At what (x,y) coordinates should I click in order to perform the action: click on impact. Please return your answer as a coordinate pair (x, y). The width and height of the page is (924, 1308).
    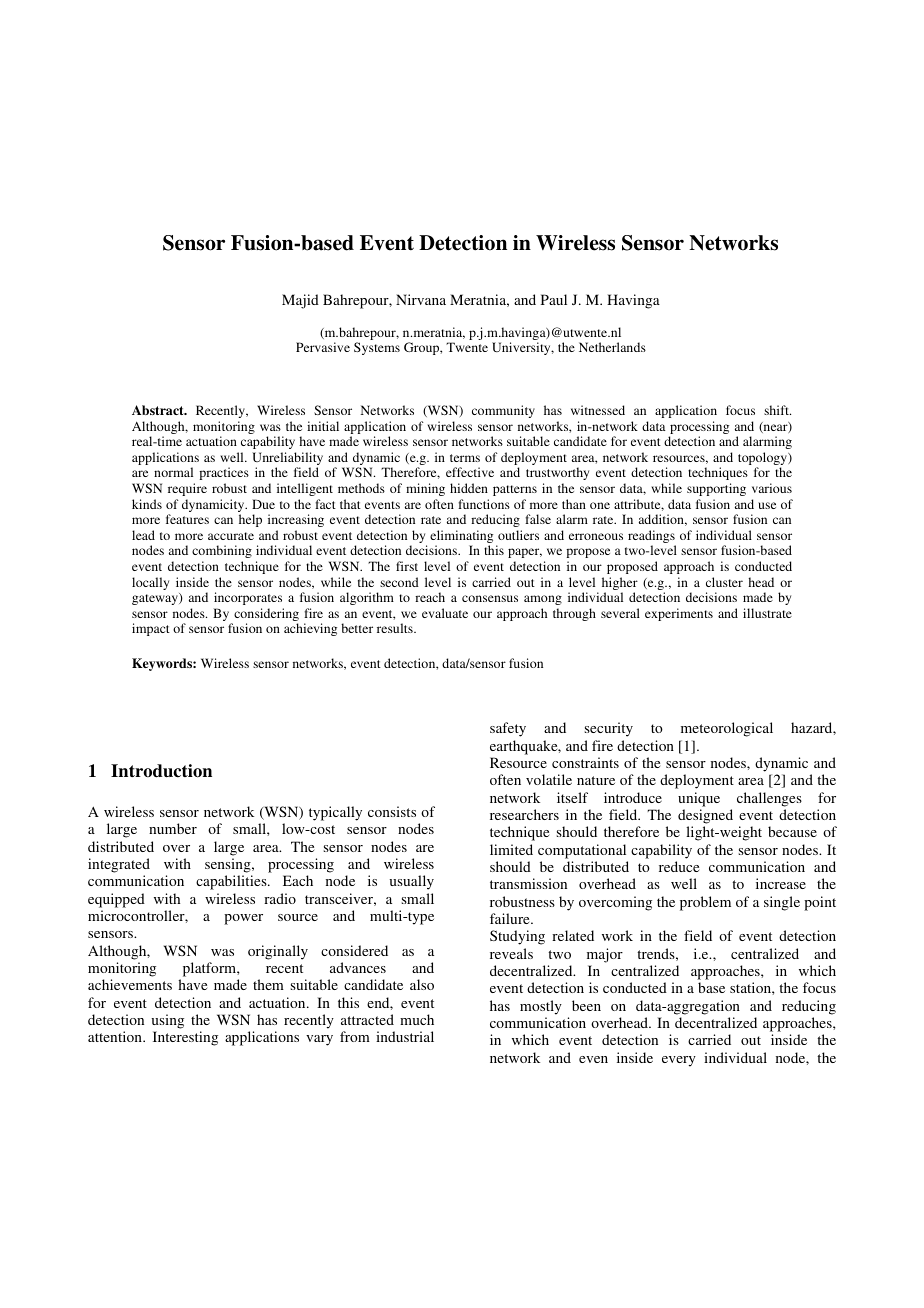
    Looking at the image, I should click on (151, 629).
